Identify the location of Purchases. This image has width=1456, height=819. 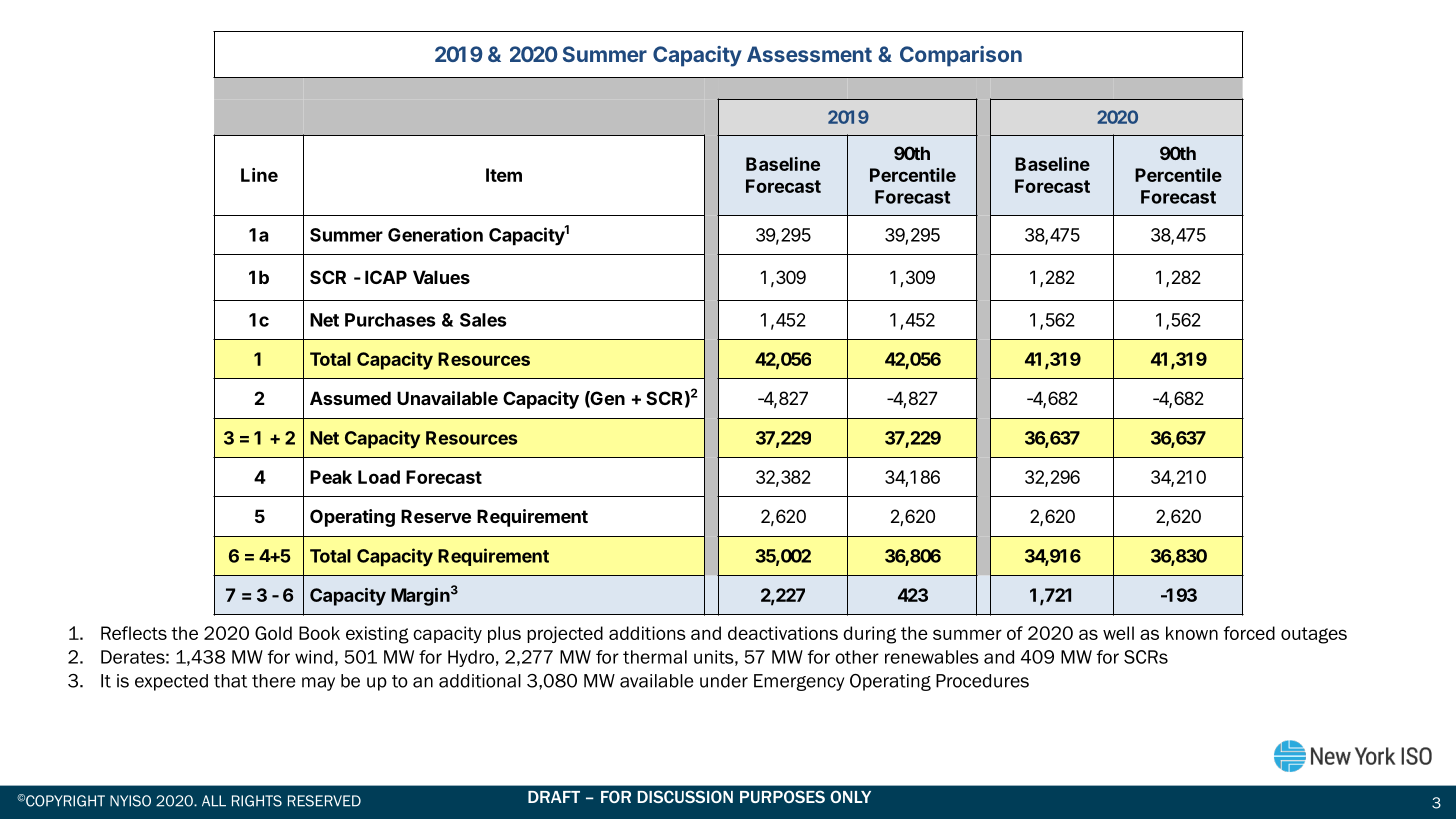
(390, 320).
